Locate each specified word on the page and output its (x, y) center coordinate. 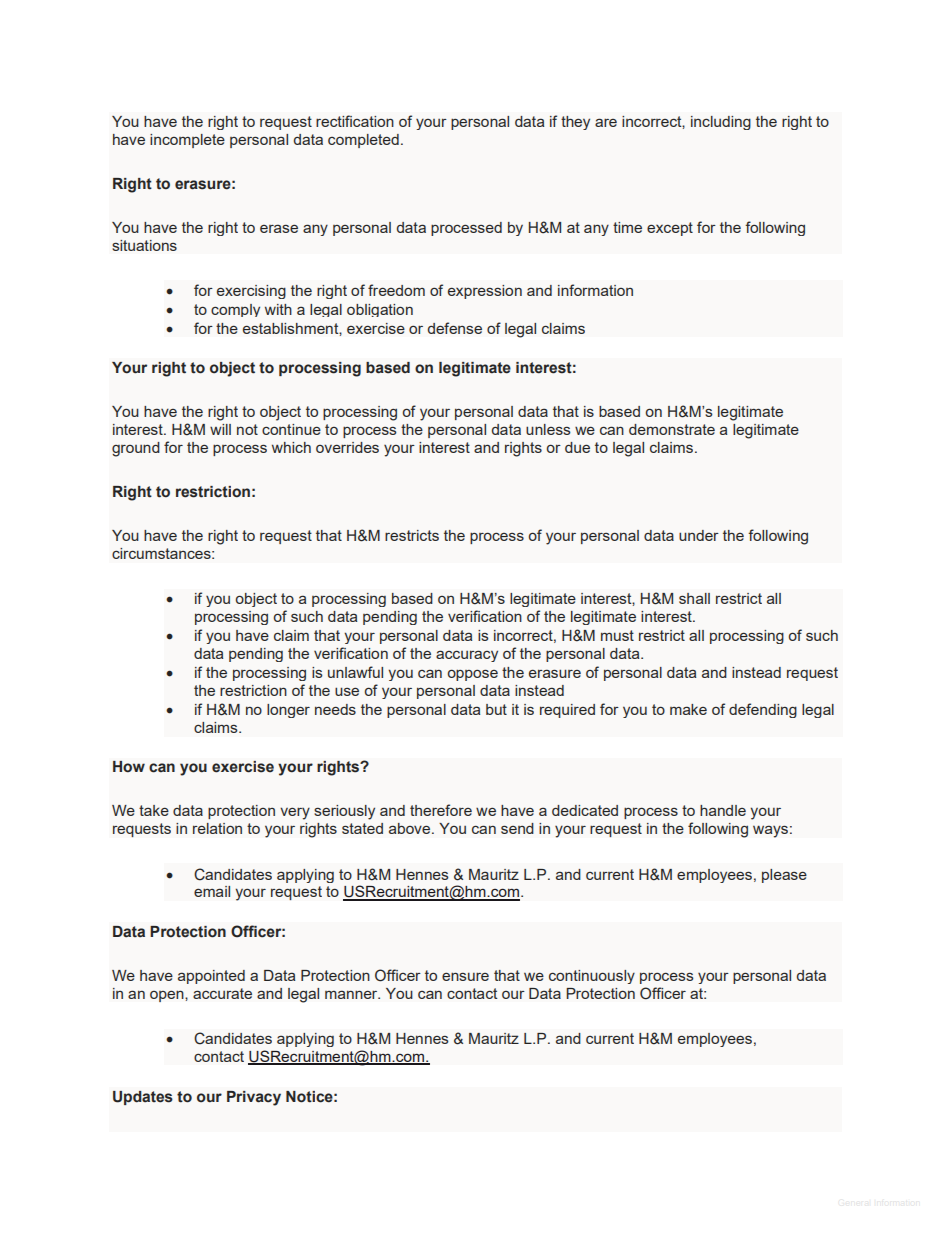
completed (363, 141)
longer (288, 711)
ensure (465, 976)
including (721, 123)
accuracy (467, 656)
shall (694, 598)
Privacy (254, 1098)
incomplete (187, 141)
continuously (592, 977)
